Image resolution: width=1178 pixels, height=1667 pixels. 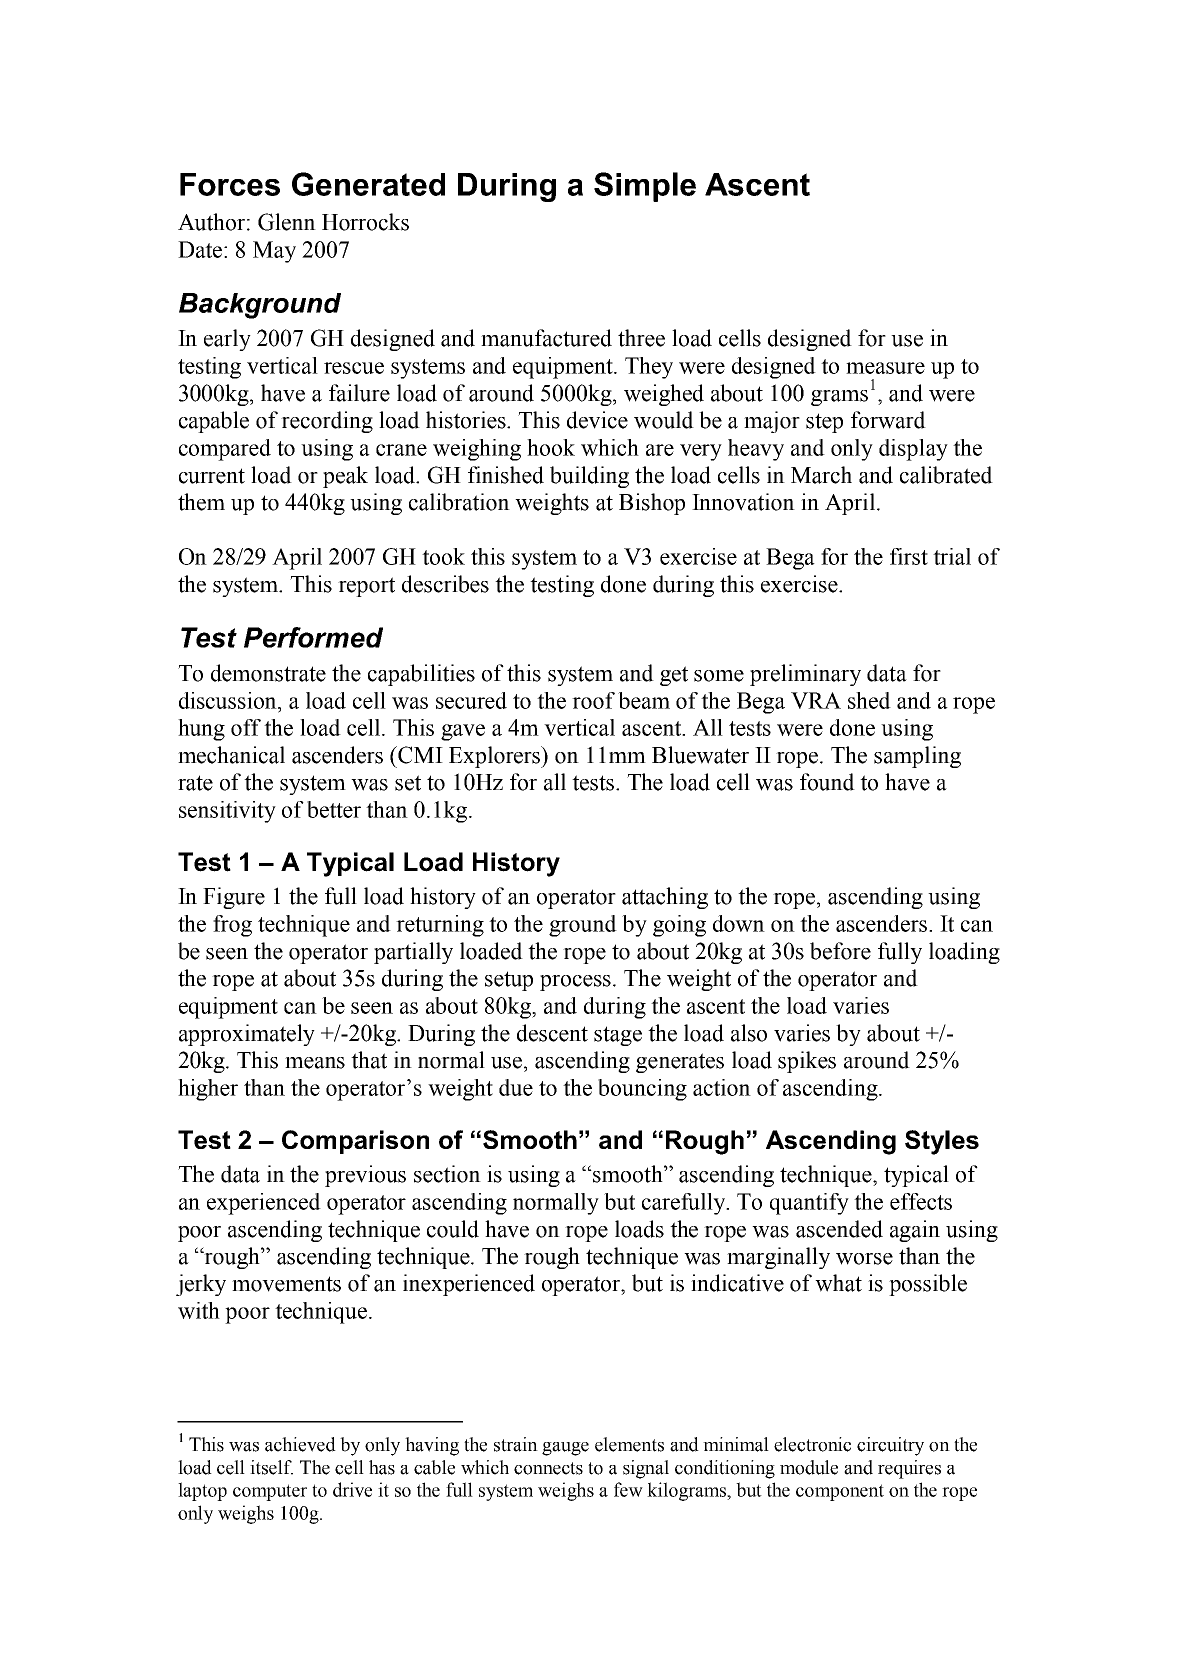 What do you see at coordinates (287, 222) in the screenshot?
I see `Glenn` at bounding box center [287, 222].
